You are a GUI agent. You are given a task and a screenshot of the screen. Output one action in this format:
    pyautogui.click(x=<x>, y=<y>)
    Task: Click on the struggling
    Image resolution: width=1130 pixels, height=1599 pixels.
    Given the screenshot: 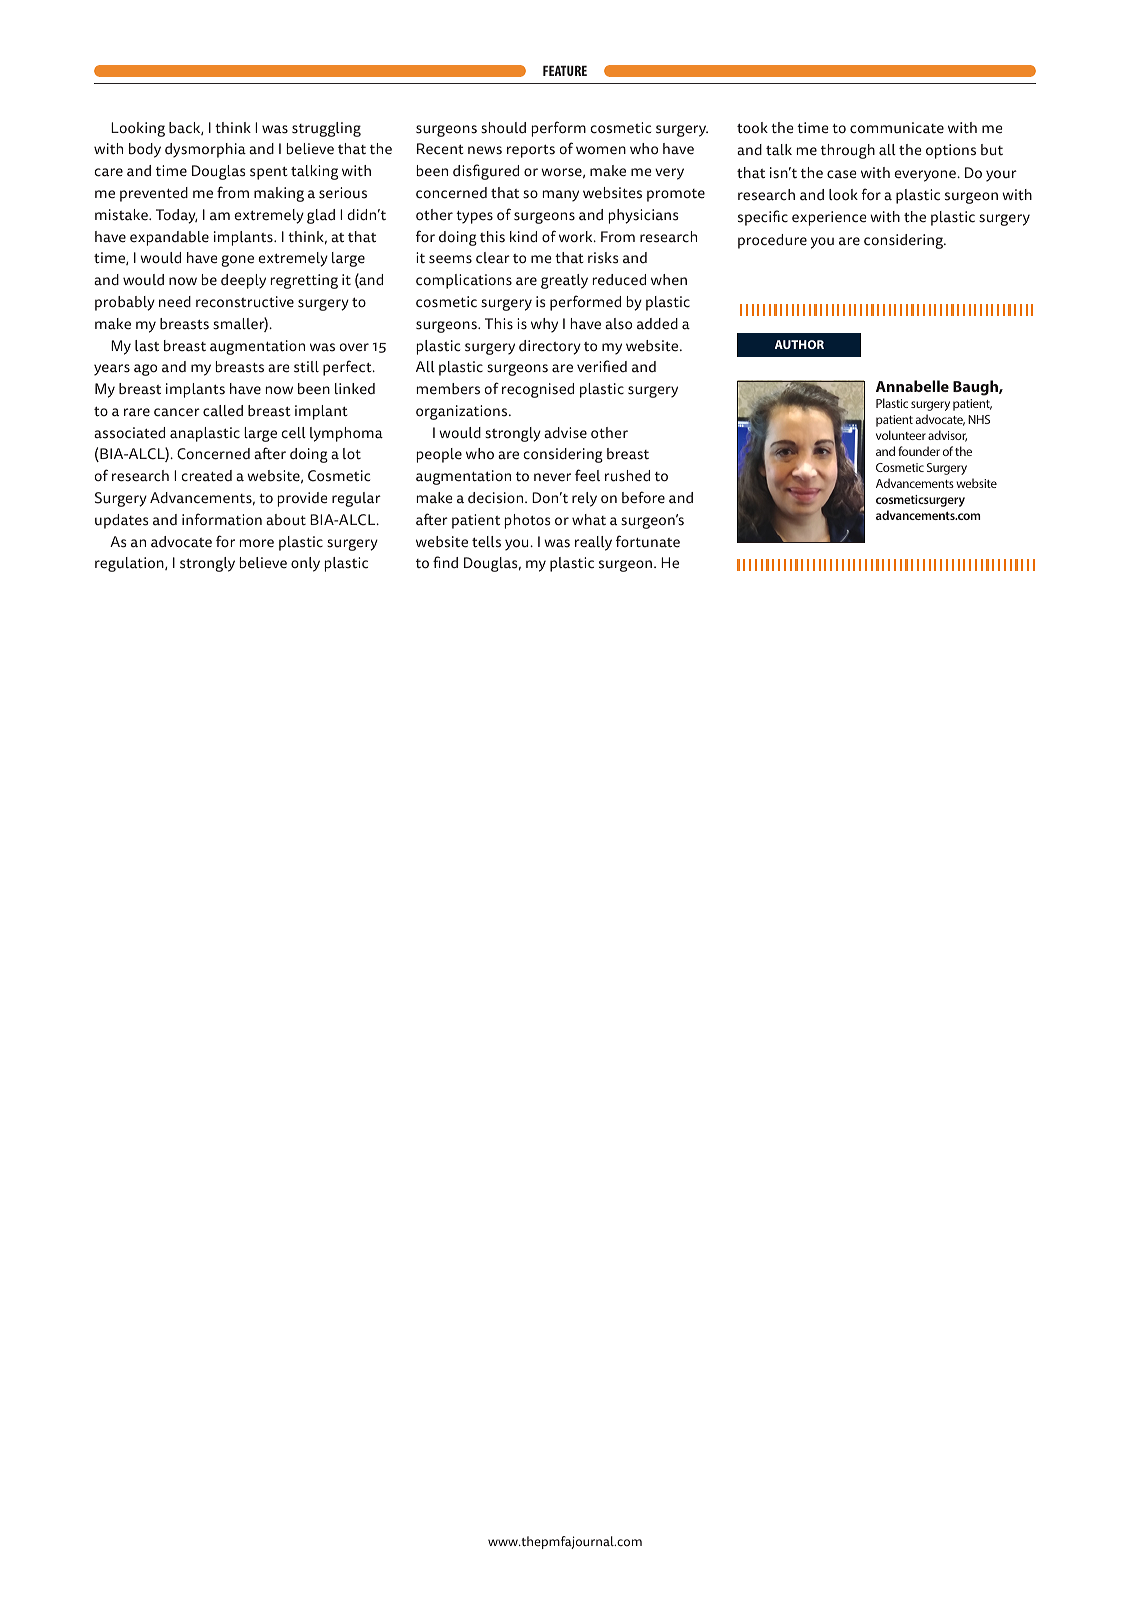 What is the action you would take?
    pyautogui.click(x=326, y=129)
